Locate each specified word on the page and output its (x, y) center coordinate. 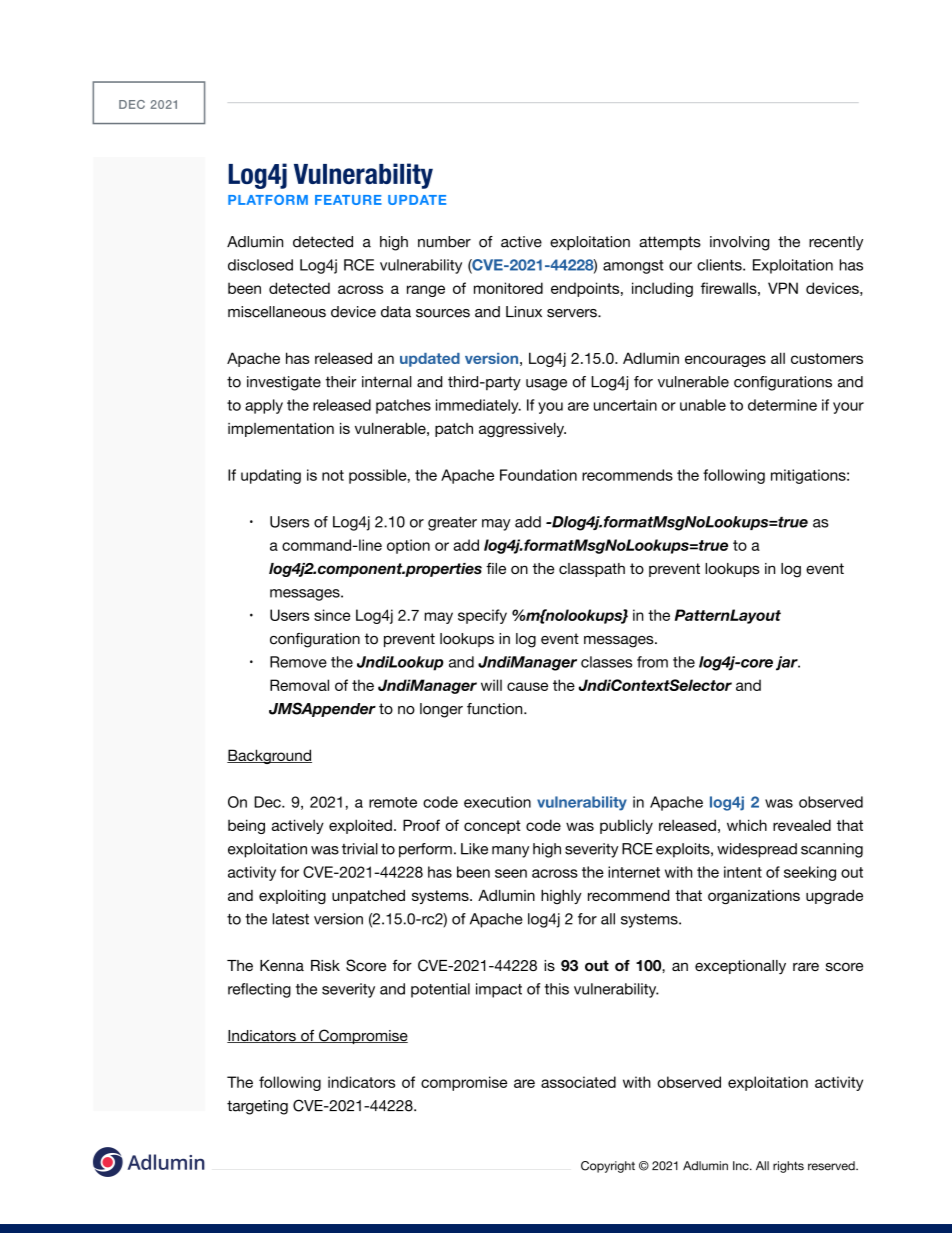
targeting (257, 1107)
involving (739, 243)
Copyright (608, 1167)
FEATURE (348, 200)
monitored (508, 288)
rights (788, 1167)
